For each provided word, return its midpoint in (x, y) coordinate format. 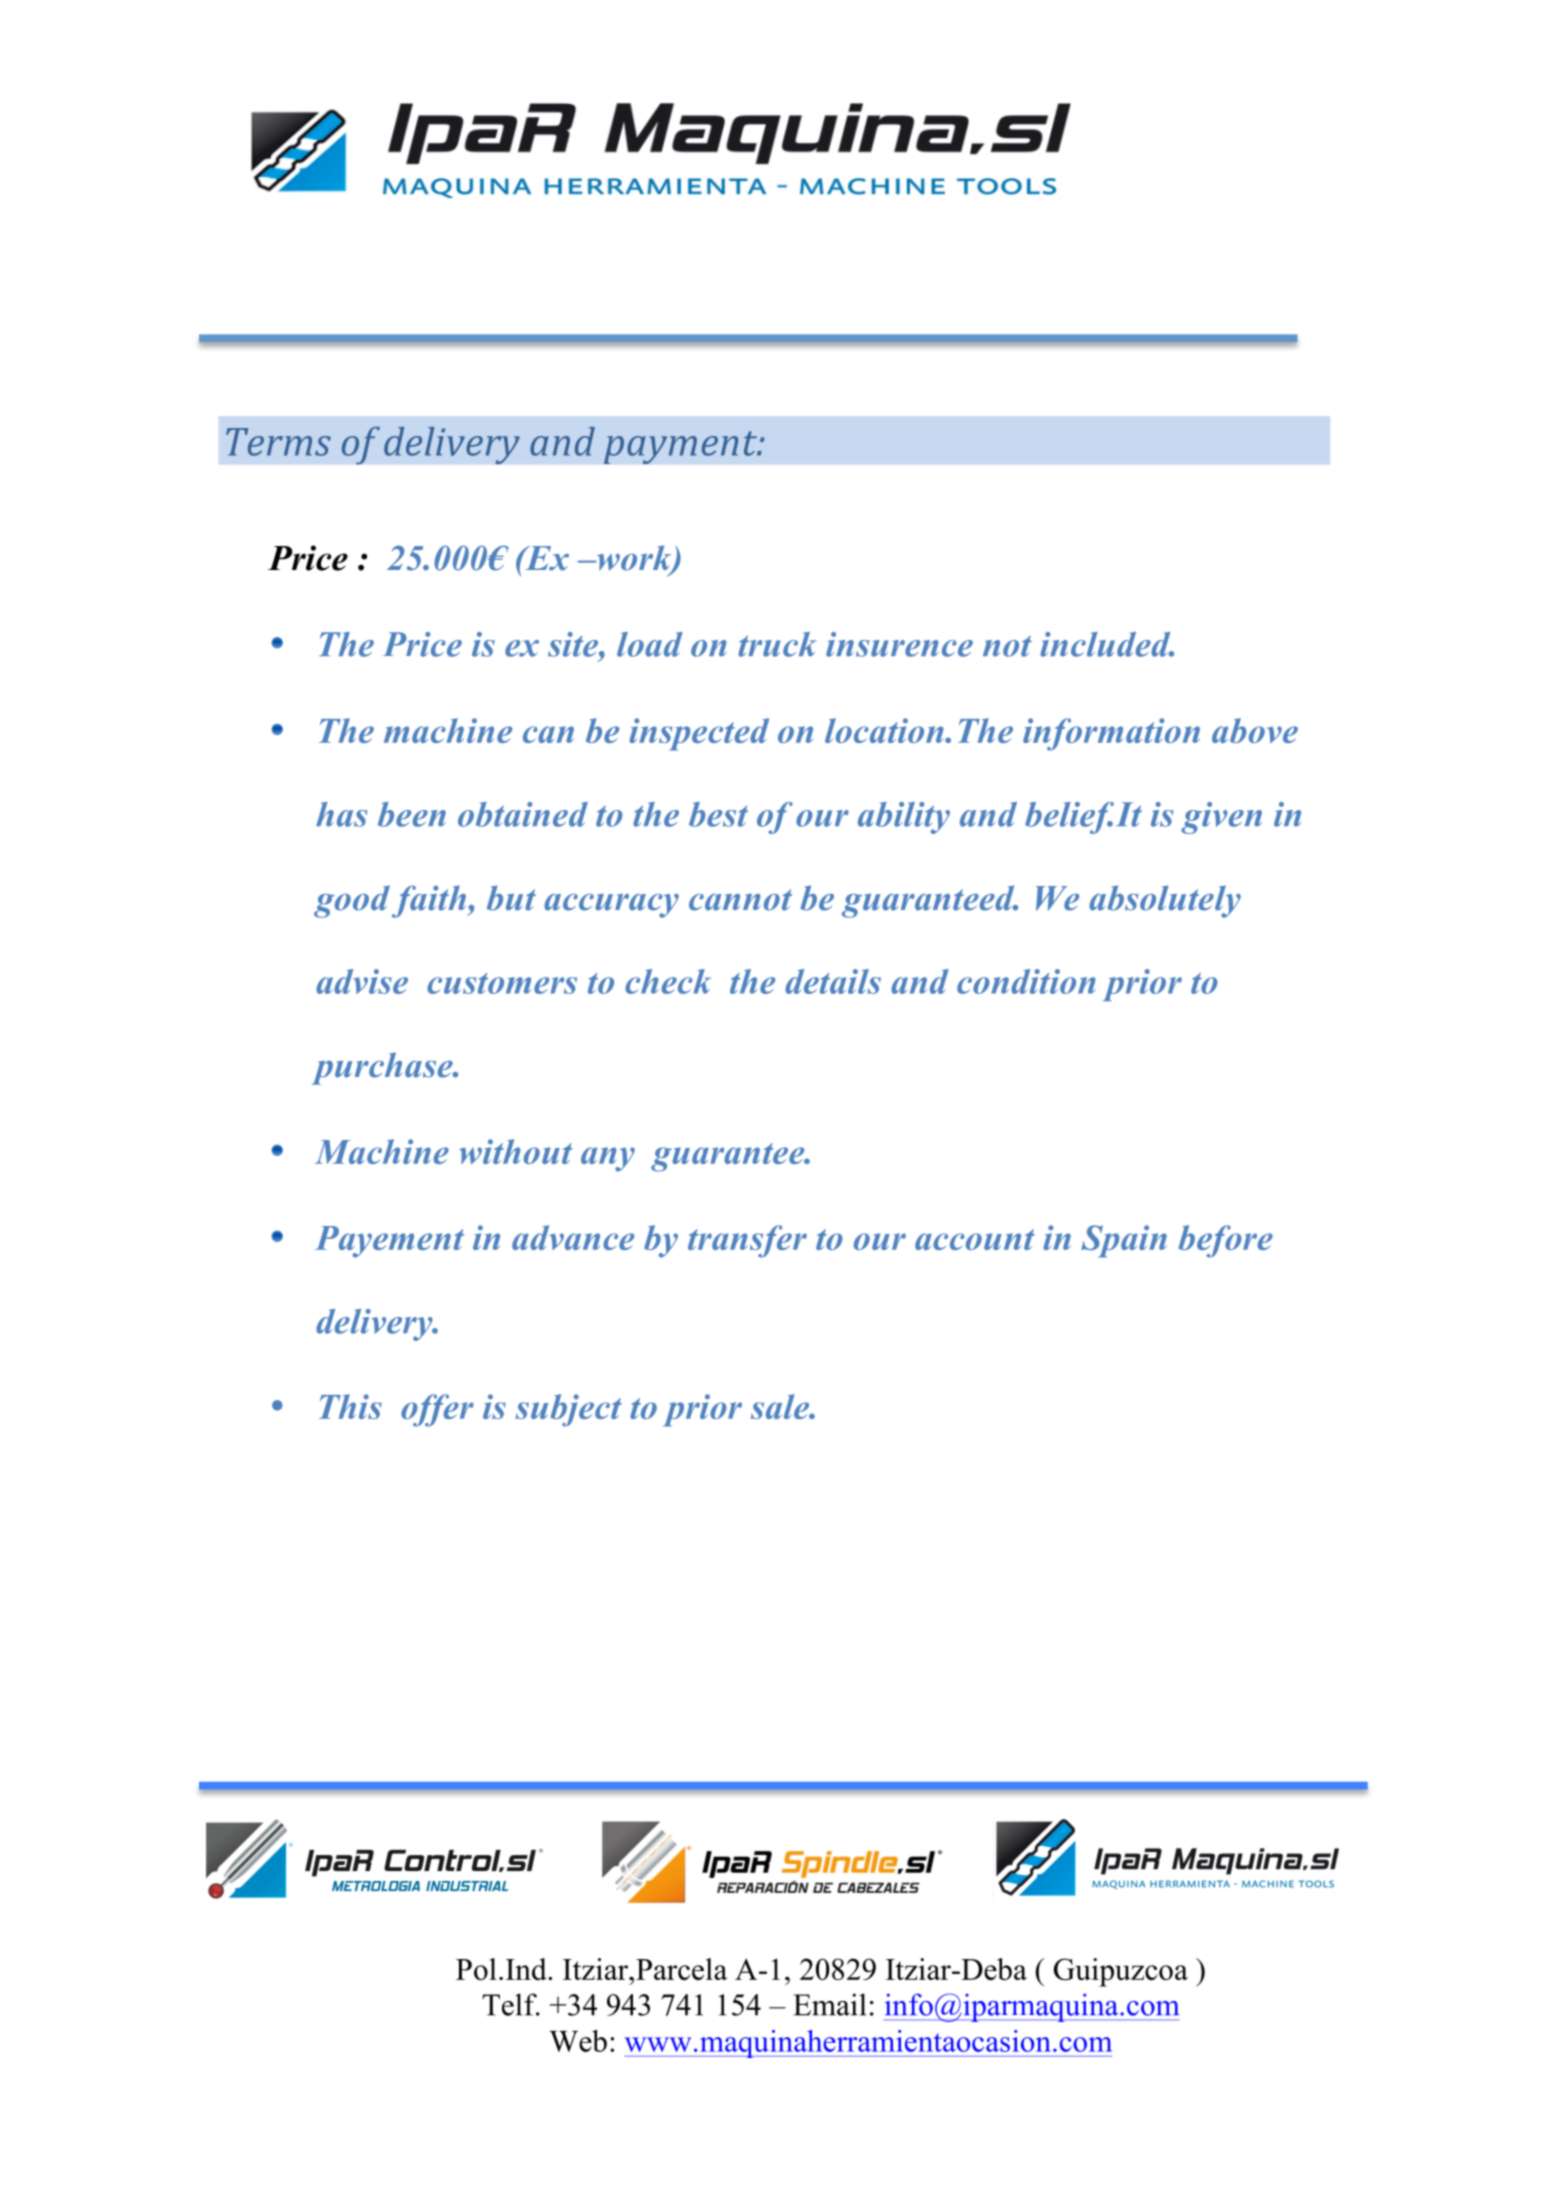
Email (829, 2004)
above (1255, 730)
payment (681, 447)
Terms (278, 442)
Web (578, 2041)
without (515, 1151)
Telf (510, 2004)
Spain (1124, 1241)
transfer (747, 1241)
